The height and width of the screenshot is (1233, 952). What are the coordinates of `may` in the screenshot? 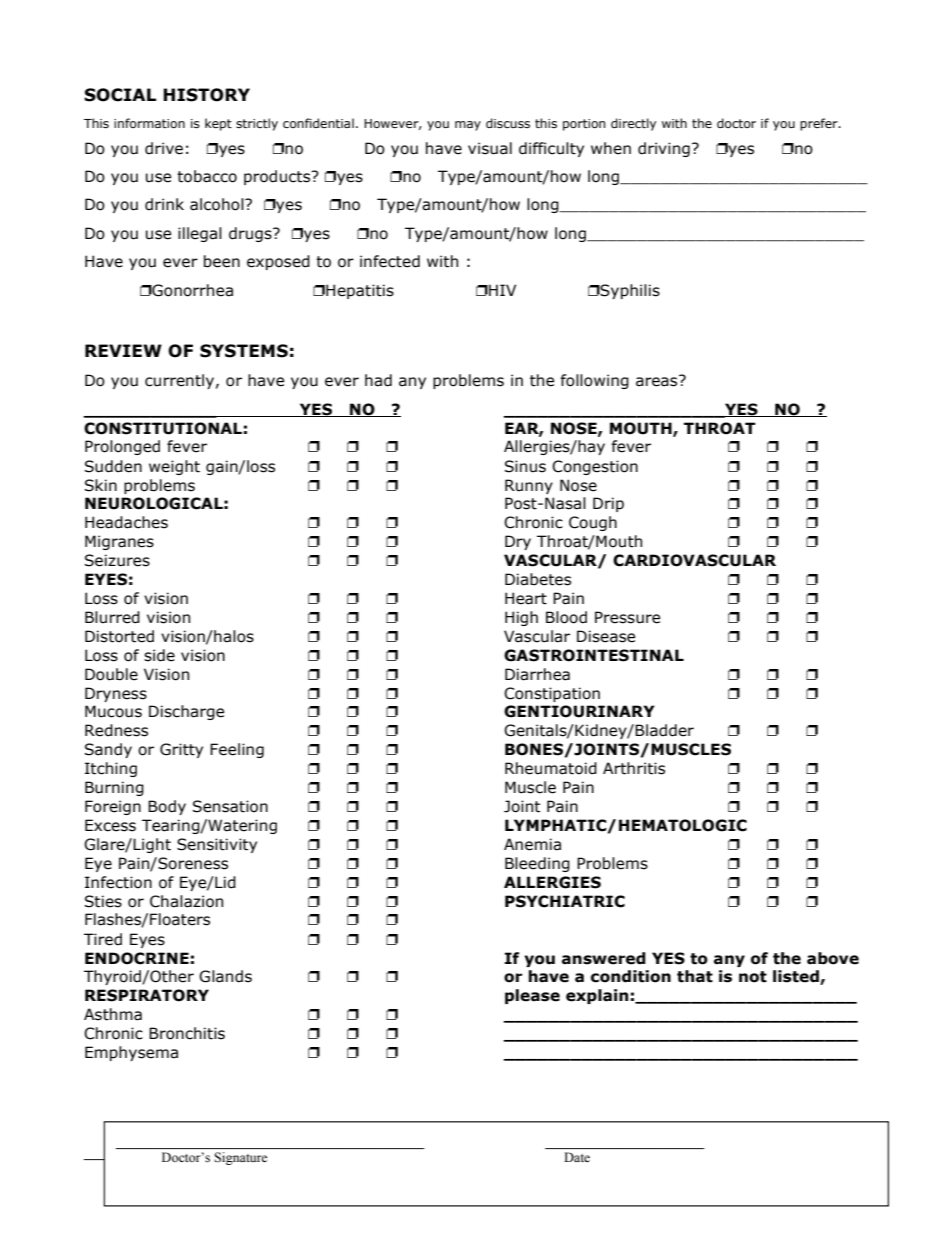 It's located at (468, 126).
